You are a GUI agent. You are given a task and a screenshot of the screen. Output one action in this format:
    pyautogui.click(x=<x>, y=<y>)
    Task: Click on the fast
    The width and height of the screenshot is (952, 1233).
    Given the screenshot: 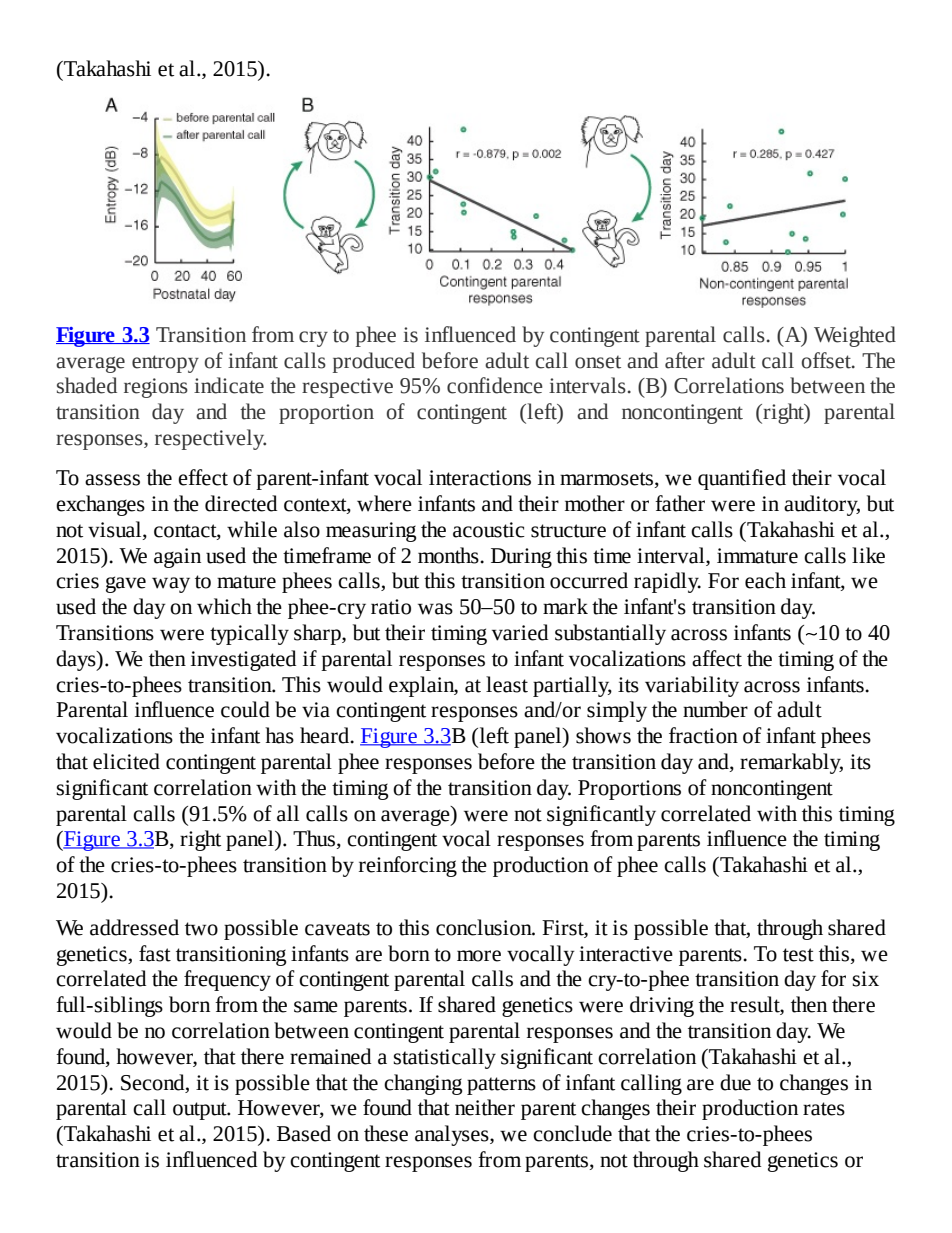 What is the action you would take?
    pyautogui.click(x=155, y=953)
